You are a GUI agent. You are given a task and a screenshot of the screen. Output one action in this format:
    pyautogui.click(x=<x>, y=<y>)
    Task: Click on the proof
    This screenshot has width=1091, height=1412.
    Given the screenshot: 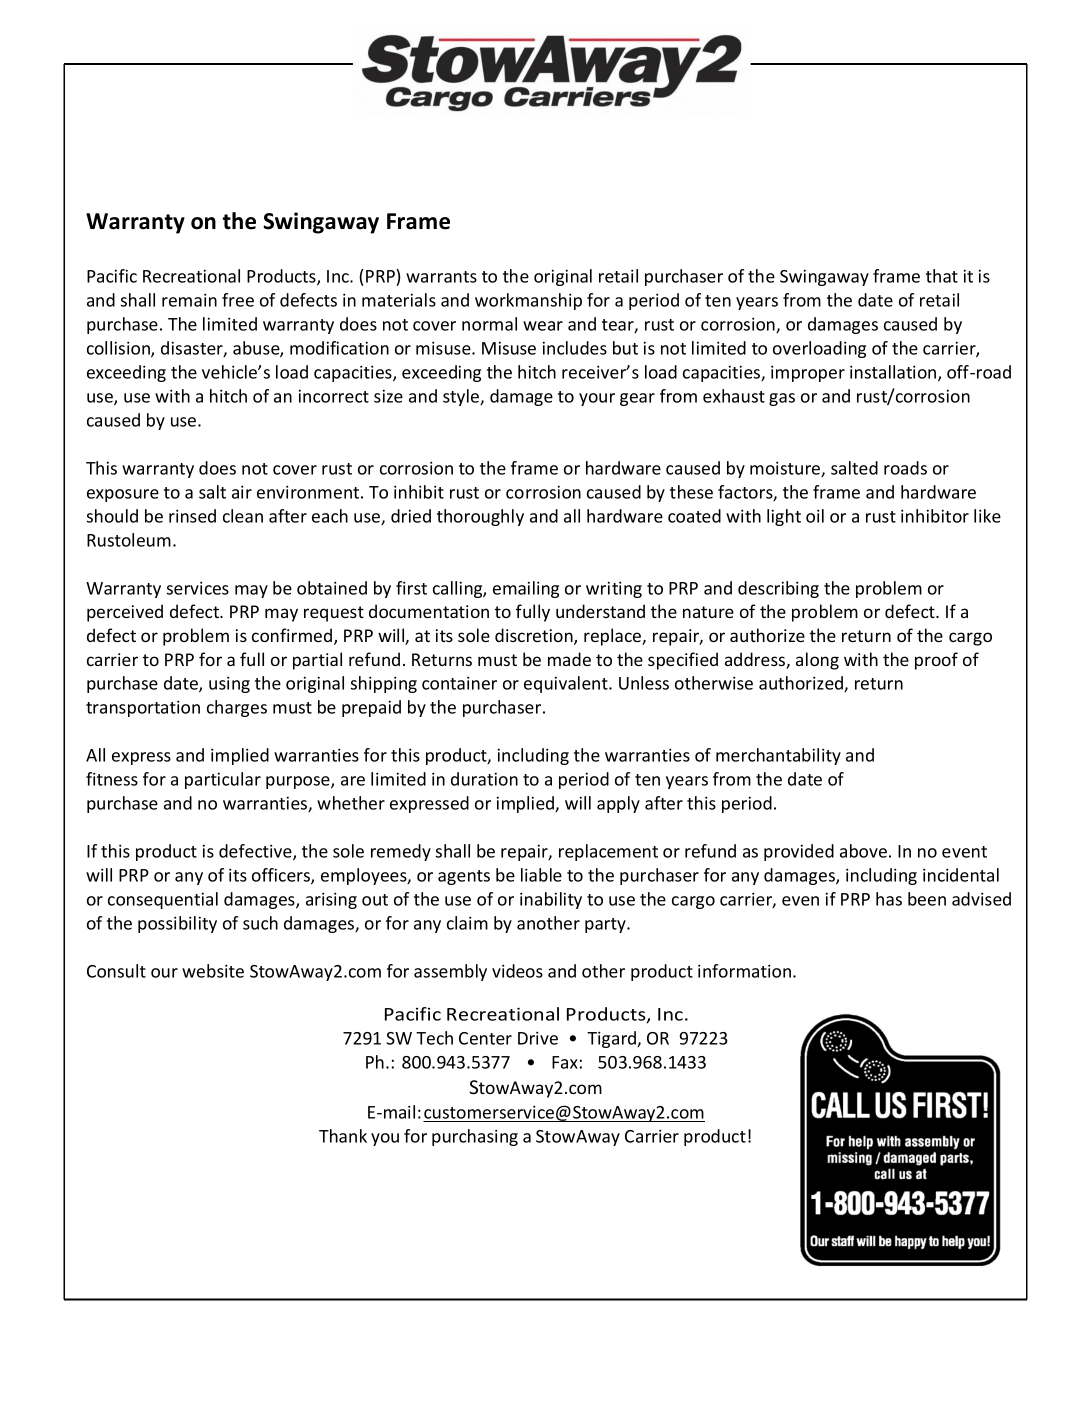 What is the action you would take?
    pyautogui.click(x=936, y=661)
